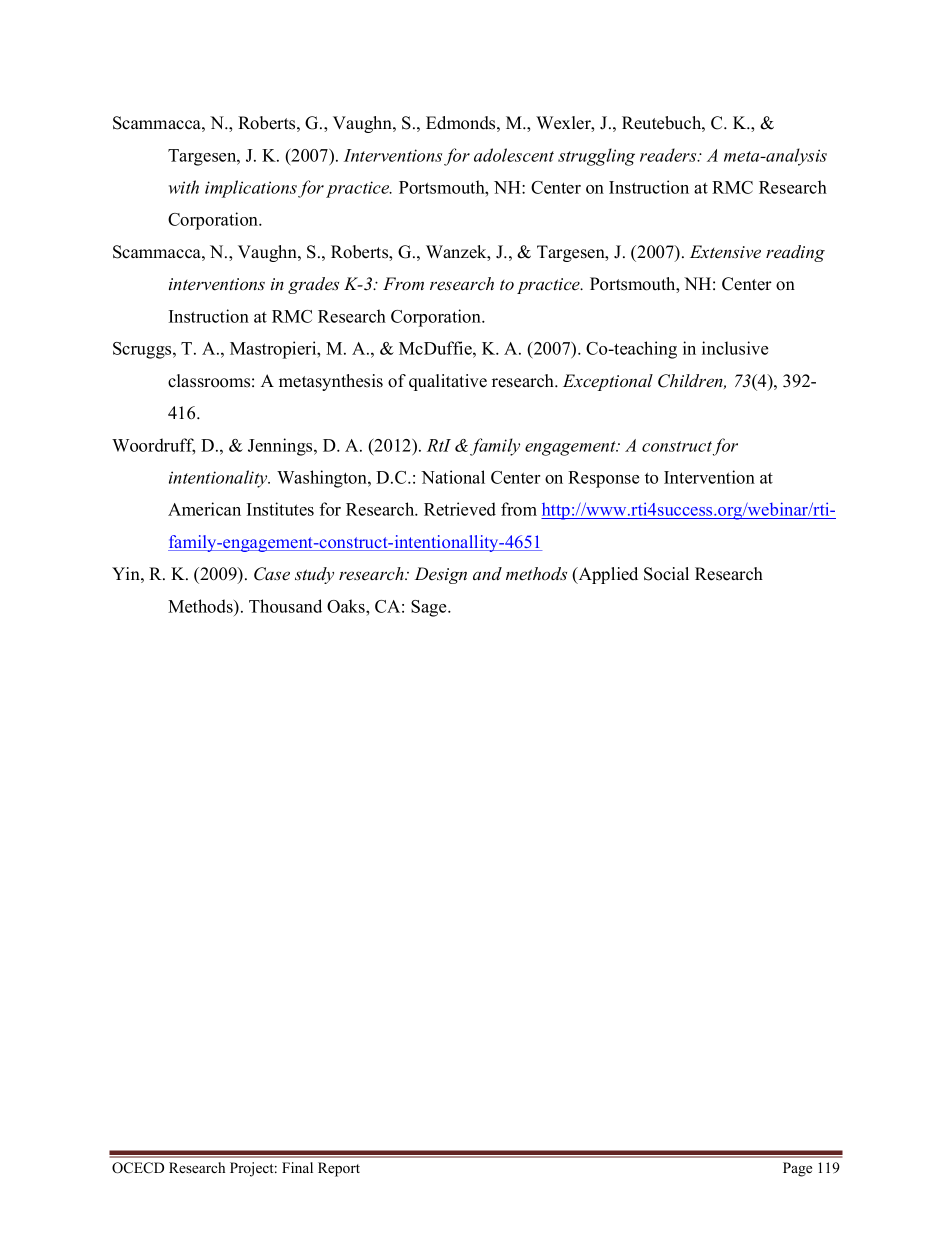  Describe the element at coordinates (297, 1167) in the screenshot. I see `Final` at that location.
